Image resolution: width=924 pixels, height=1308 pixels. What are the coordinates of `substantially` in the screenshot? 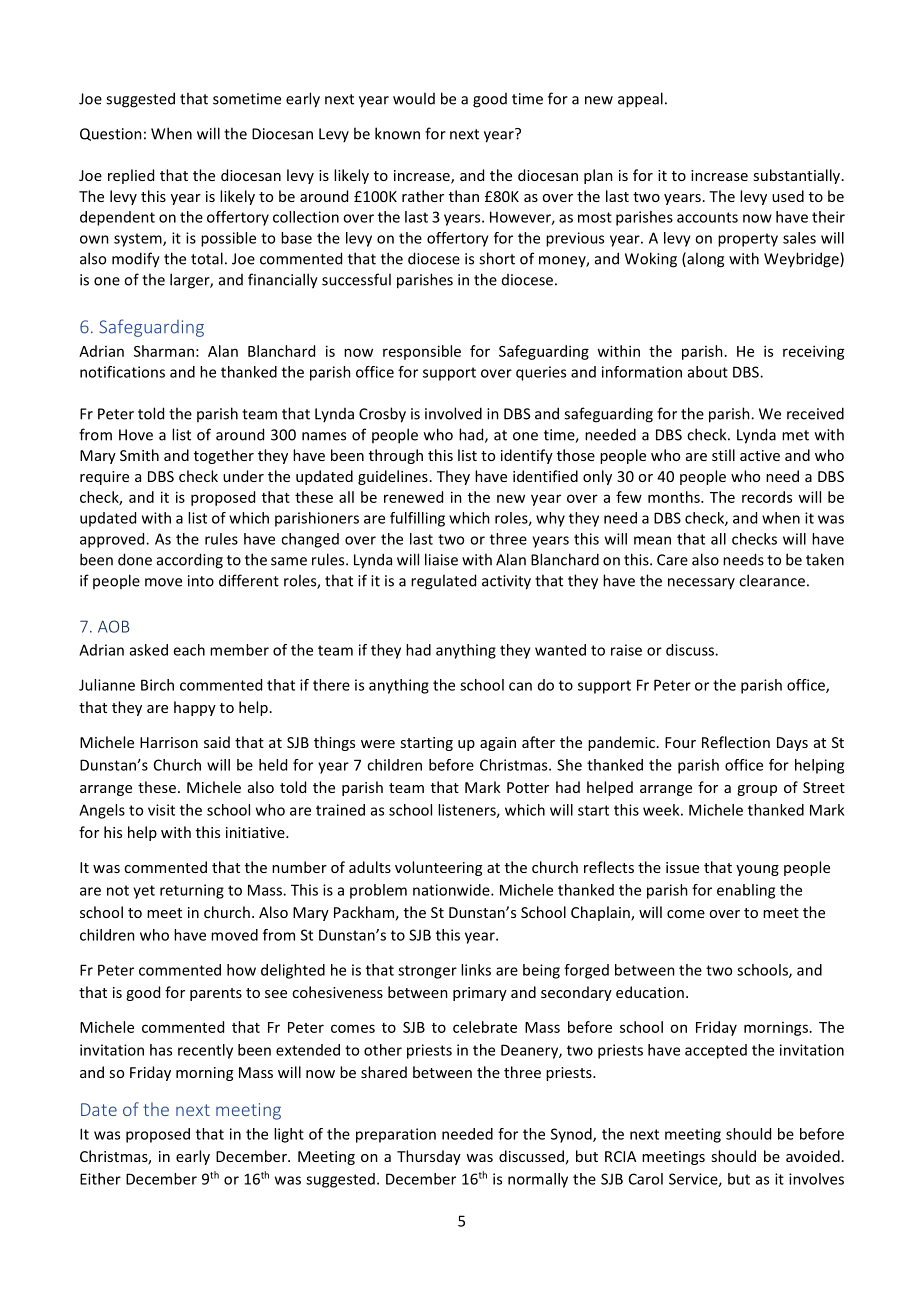 It's located at (798, 176).
